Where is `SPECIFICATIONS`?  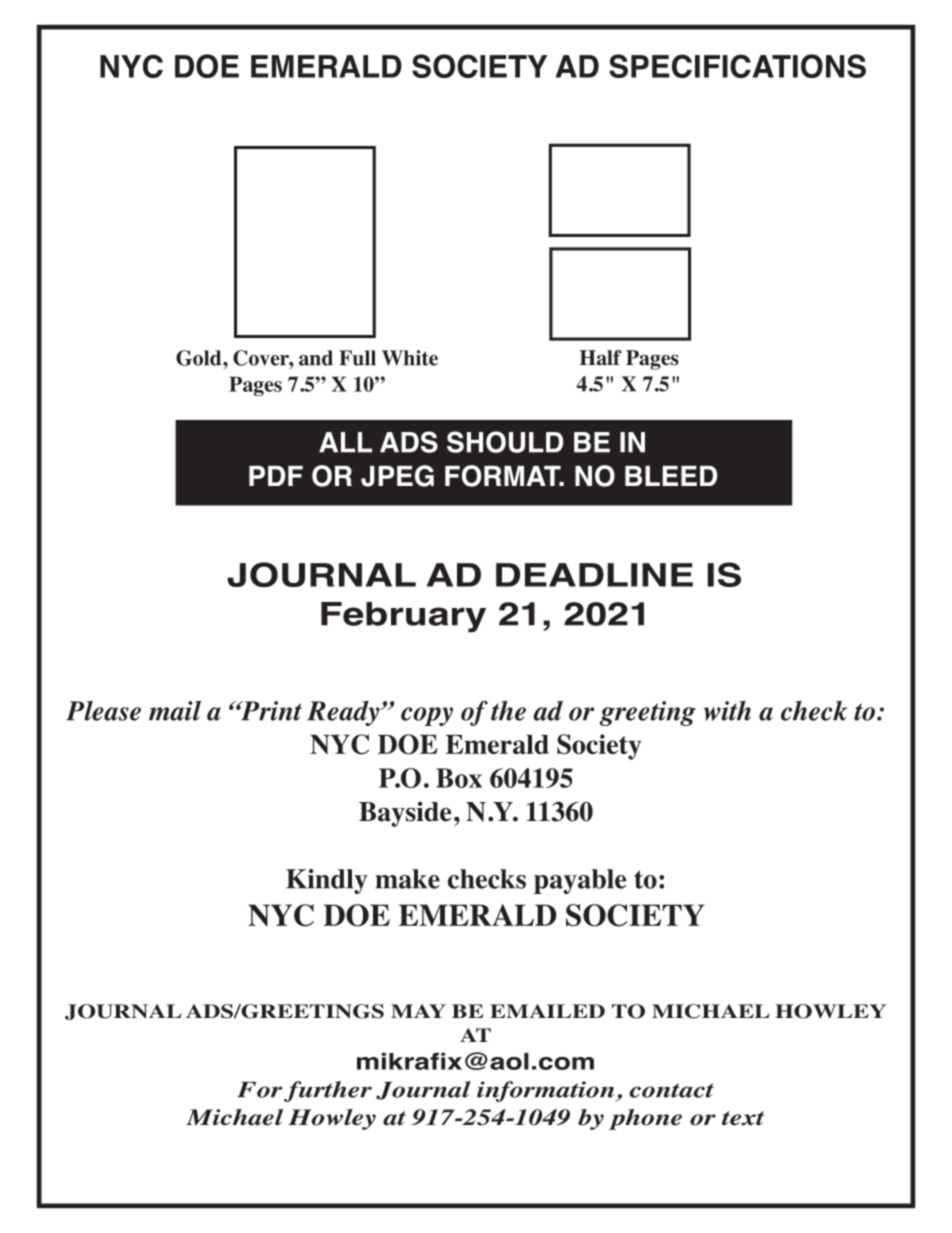 SPECIFICATIONS is located at coordinates (737, 66).
